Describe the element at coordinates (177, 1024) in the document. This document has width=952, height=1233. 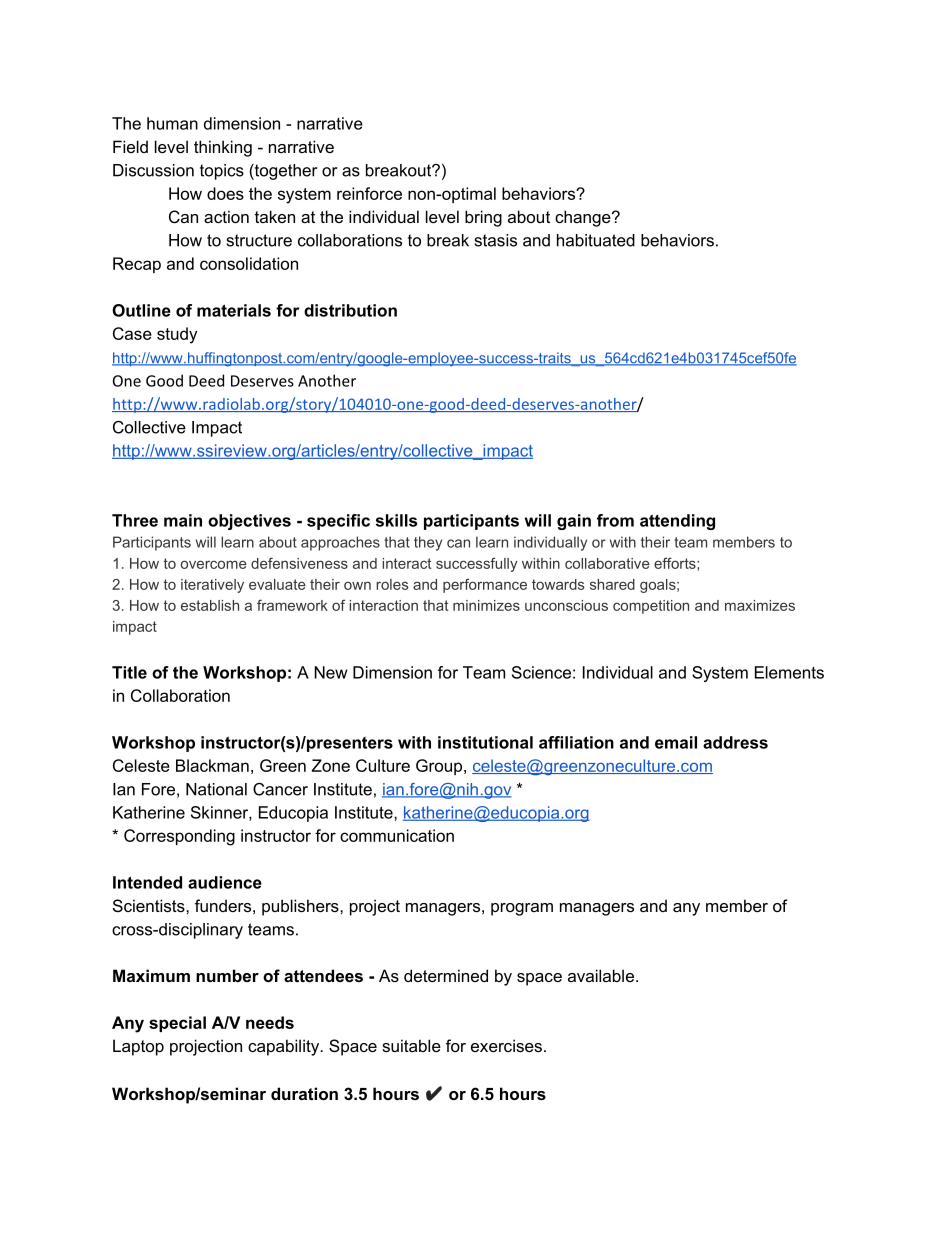
I see `special` at that location.
